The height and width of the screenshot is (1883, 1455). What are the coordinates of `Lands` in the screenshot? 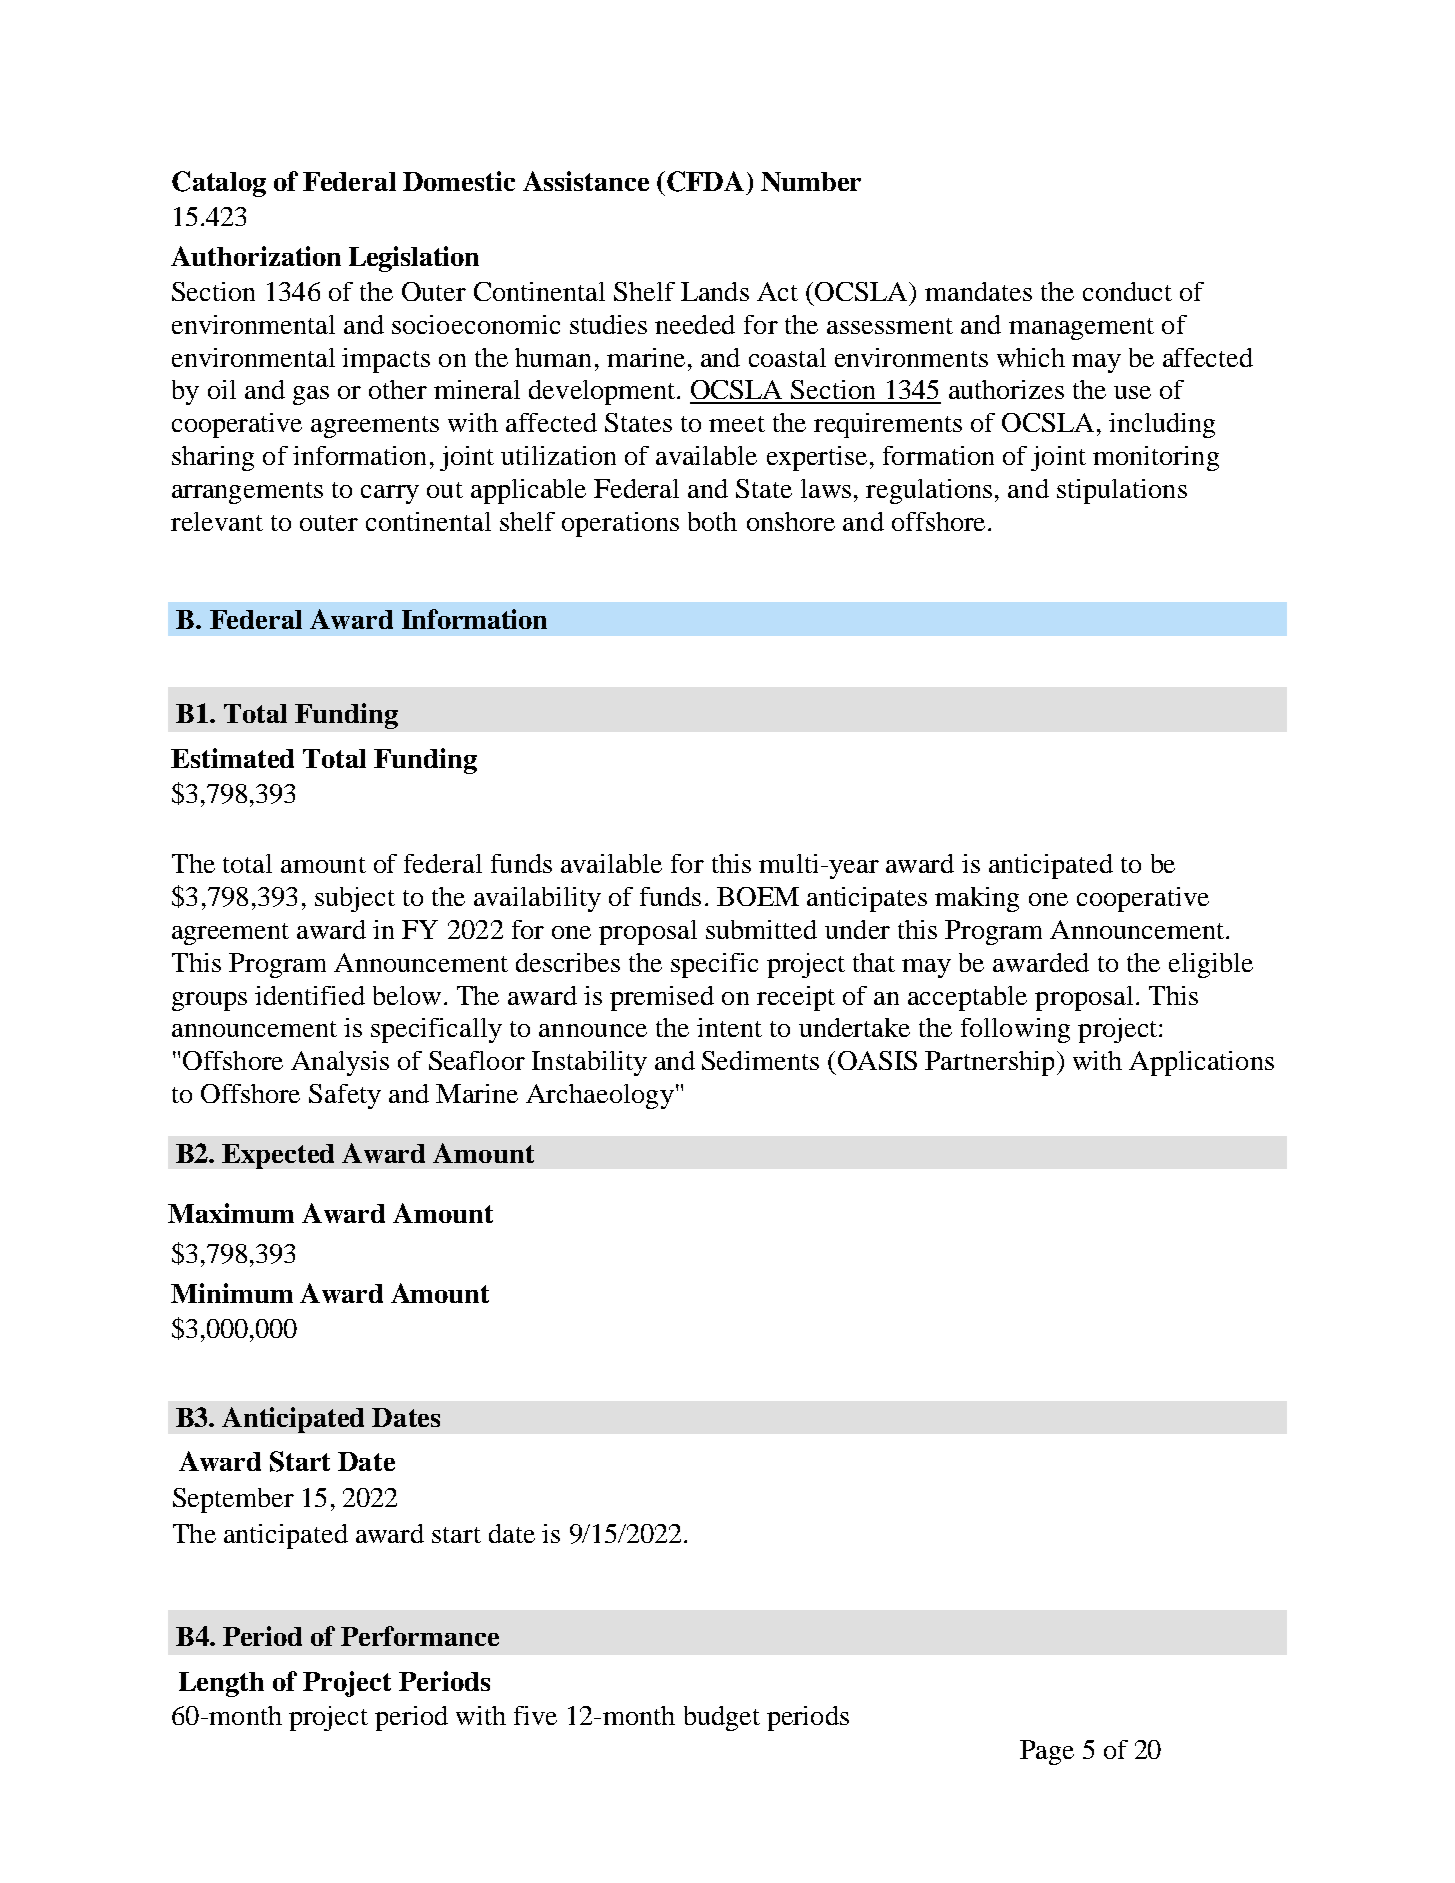 It's located at (715, 291).
